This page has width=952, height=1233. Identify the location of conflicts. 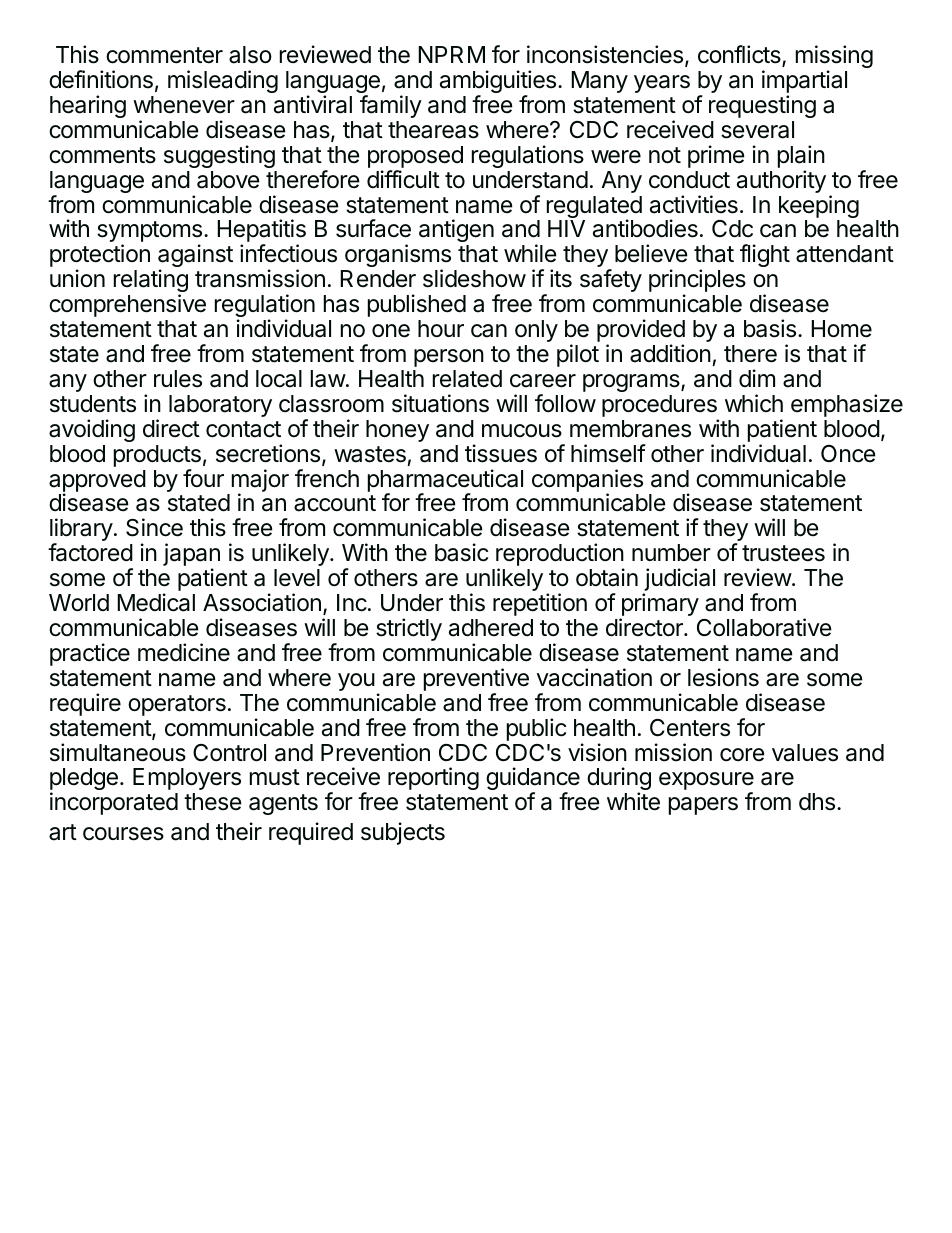
(740, 55).
